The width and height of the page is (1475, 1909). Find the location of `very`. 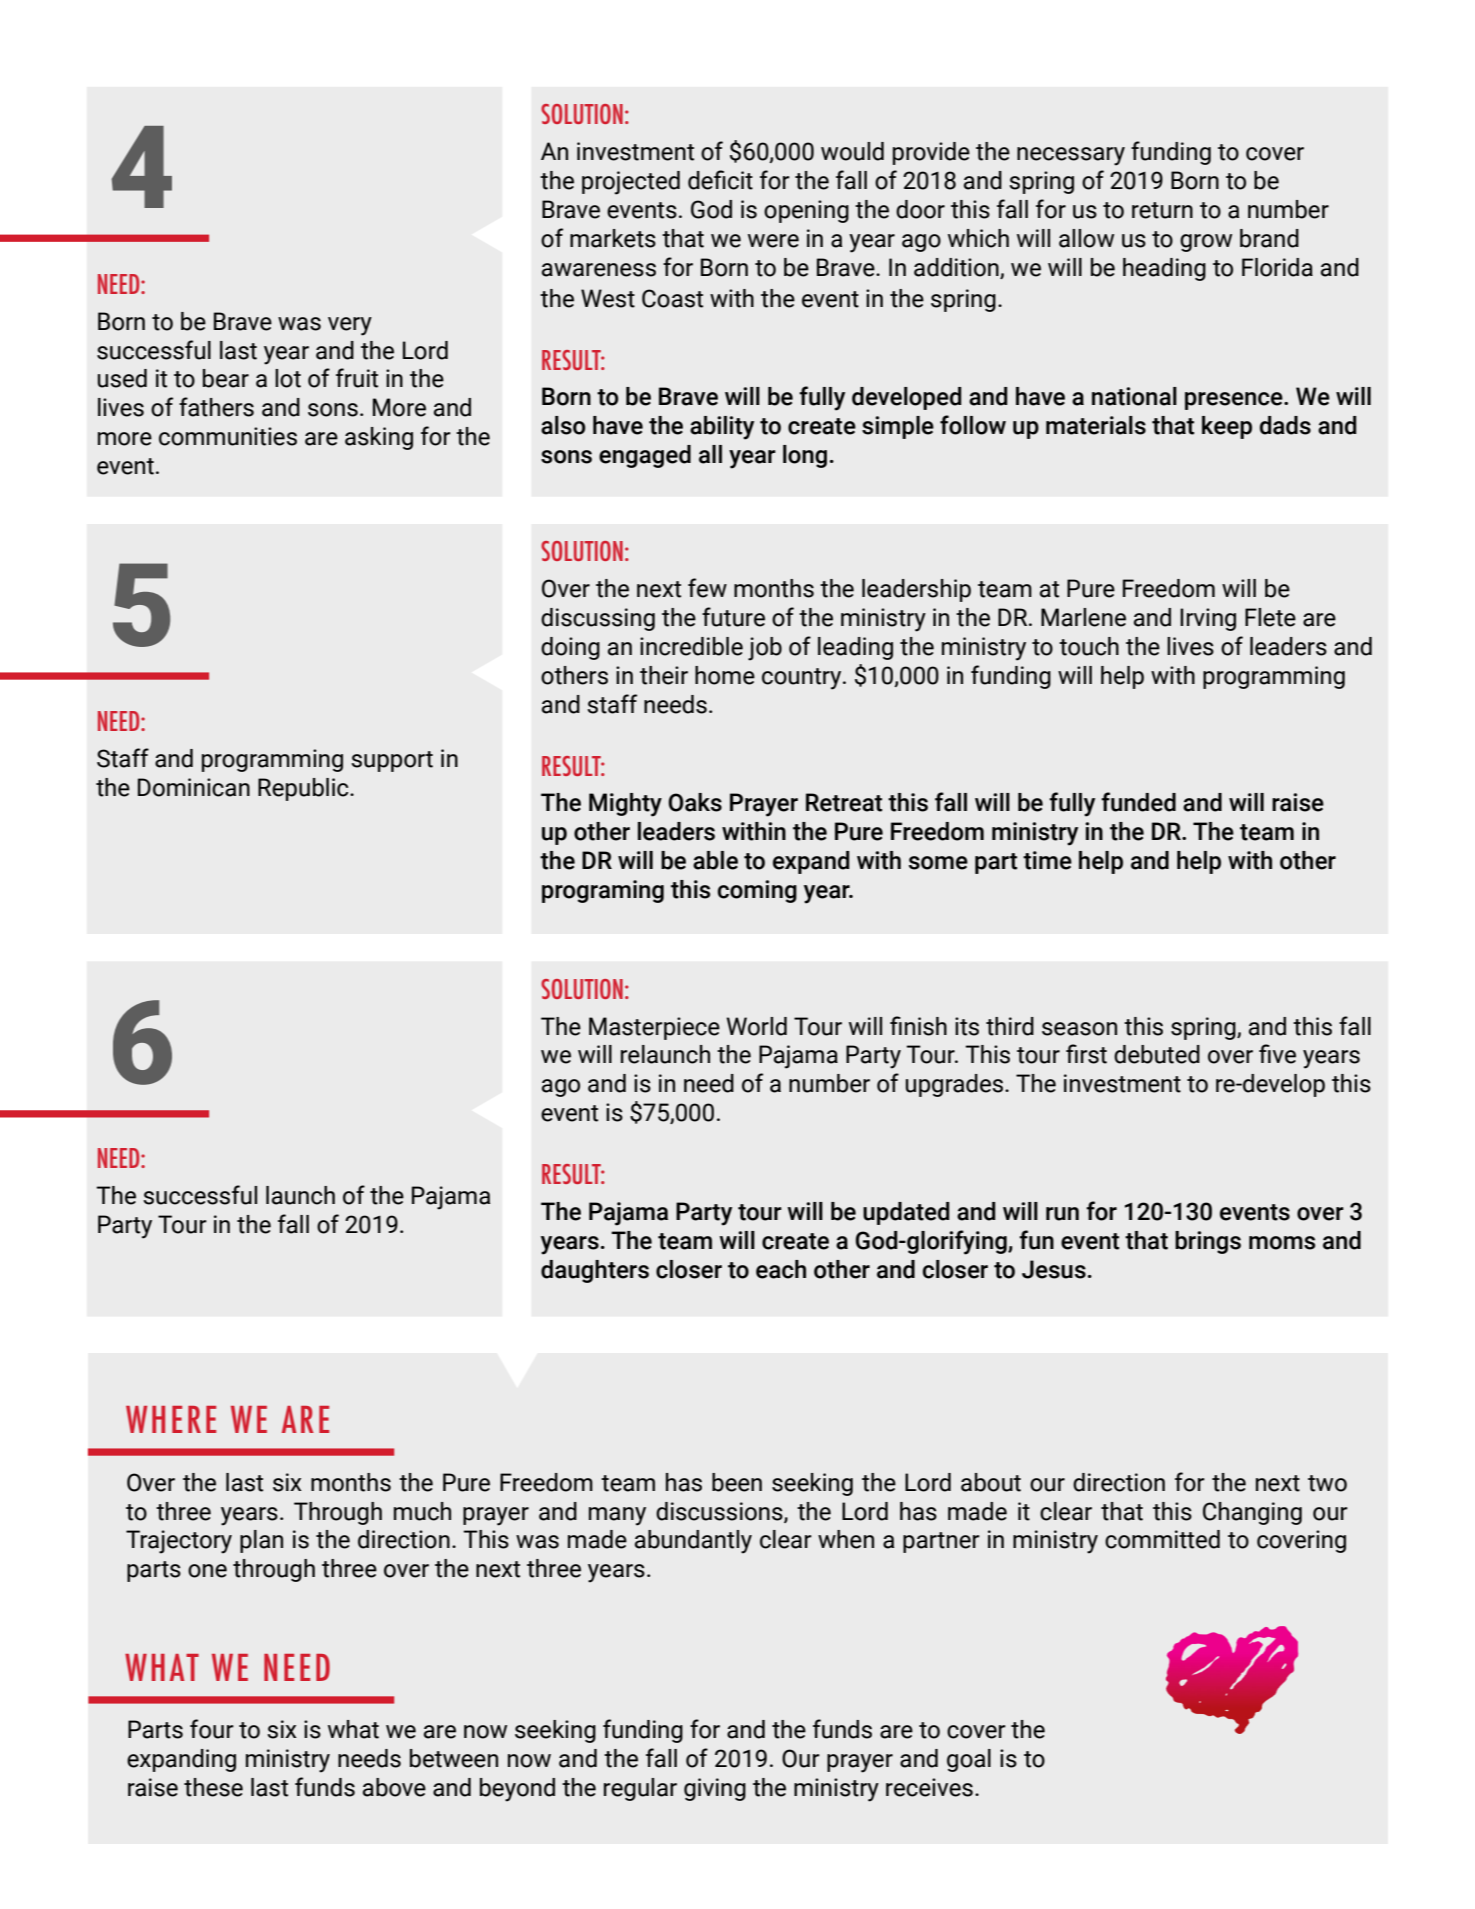

very is located at coordinates (350, 326).
